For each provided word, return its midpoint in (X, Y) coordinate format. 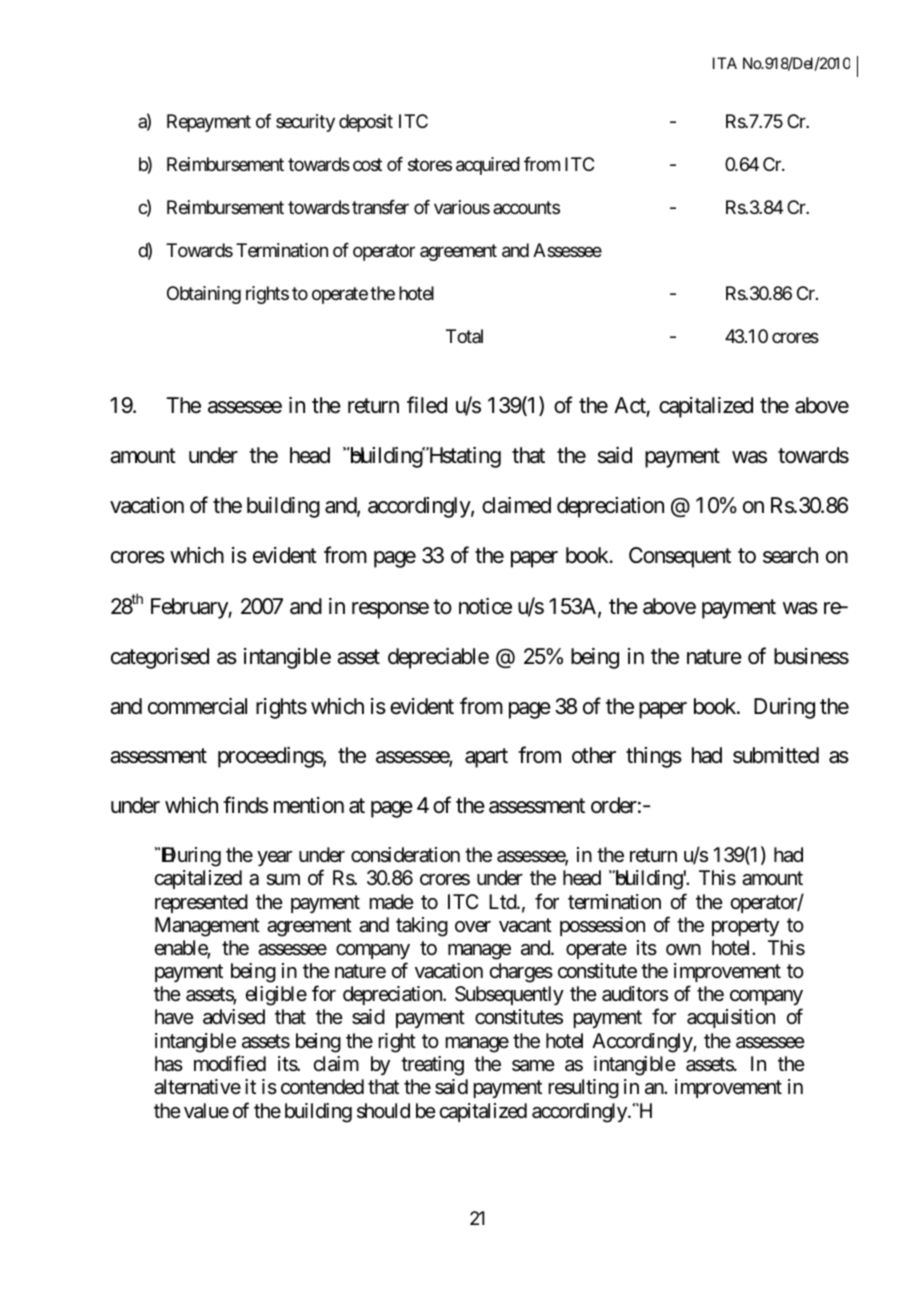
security (305, 123)
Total (464, 336)
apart (486, 758)
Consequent (680, 557)
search (790, 555)
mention (309, 805)
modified (230, 1063)
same (533, 1066)
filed (427, 405)
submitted (776, 755)
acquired (488, 166)
